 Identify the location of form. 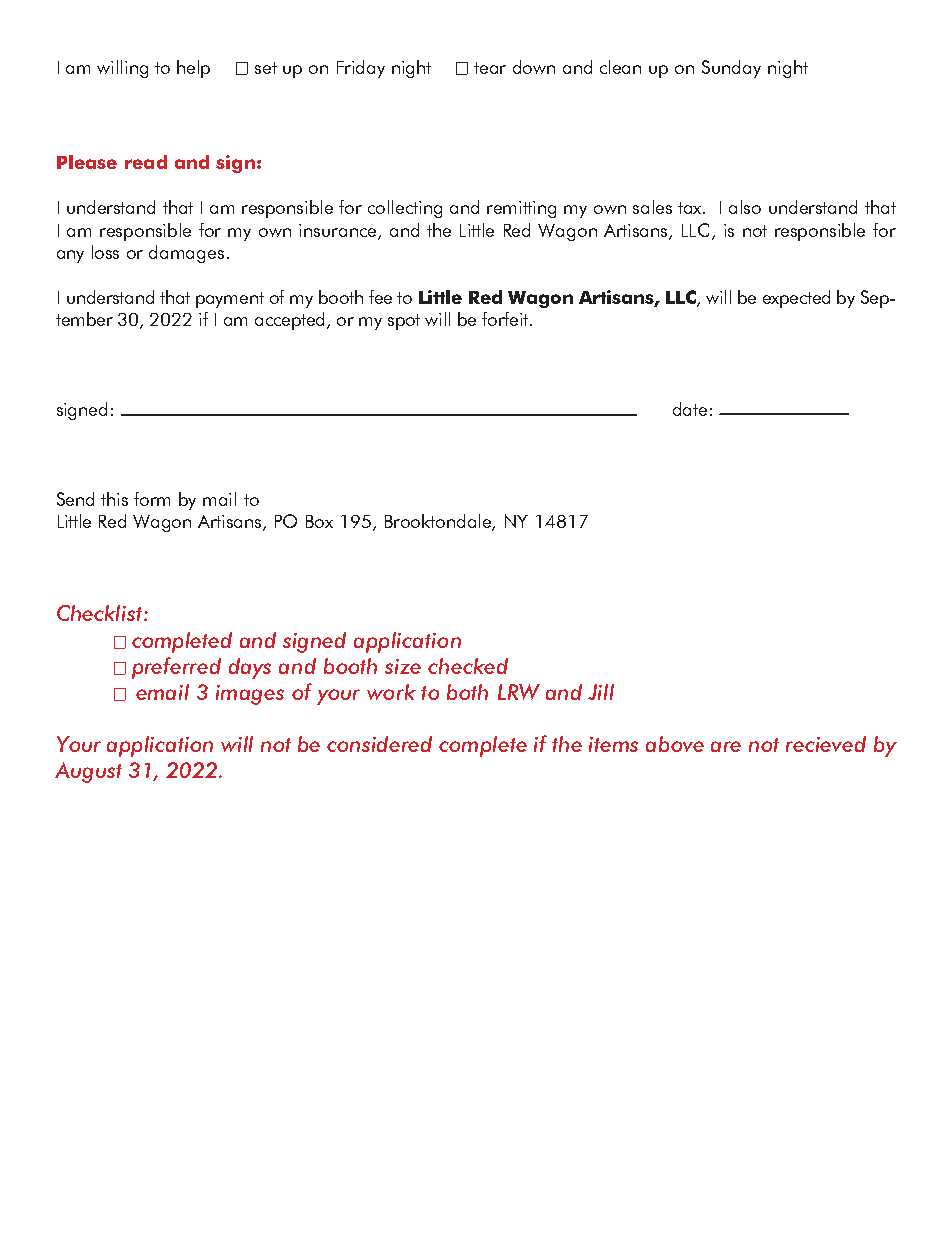
(152, 499).
